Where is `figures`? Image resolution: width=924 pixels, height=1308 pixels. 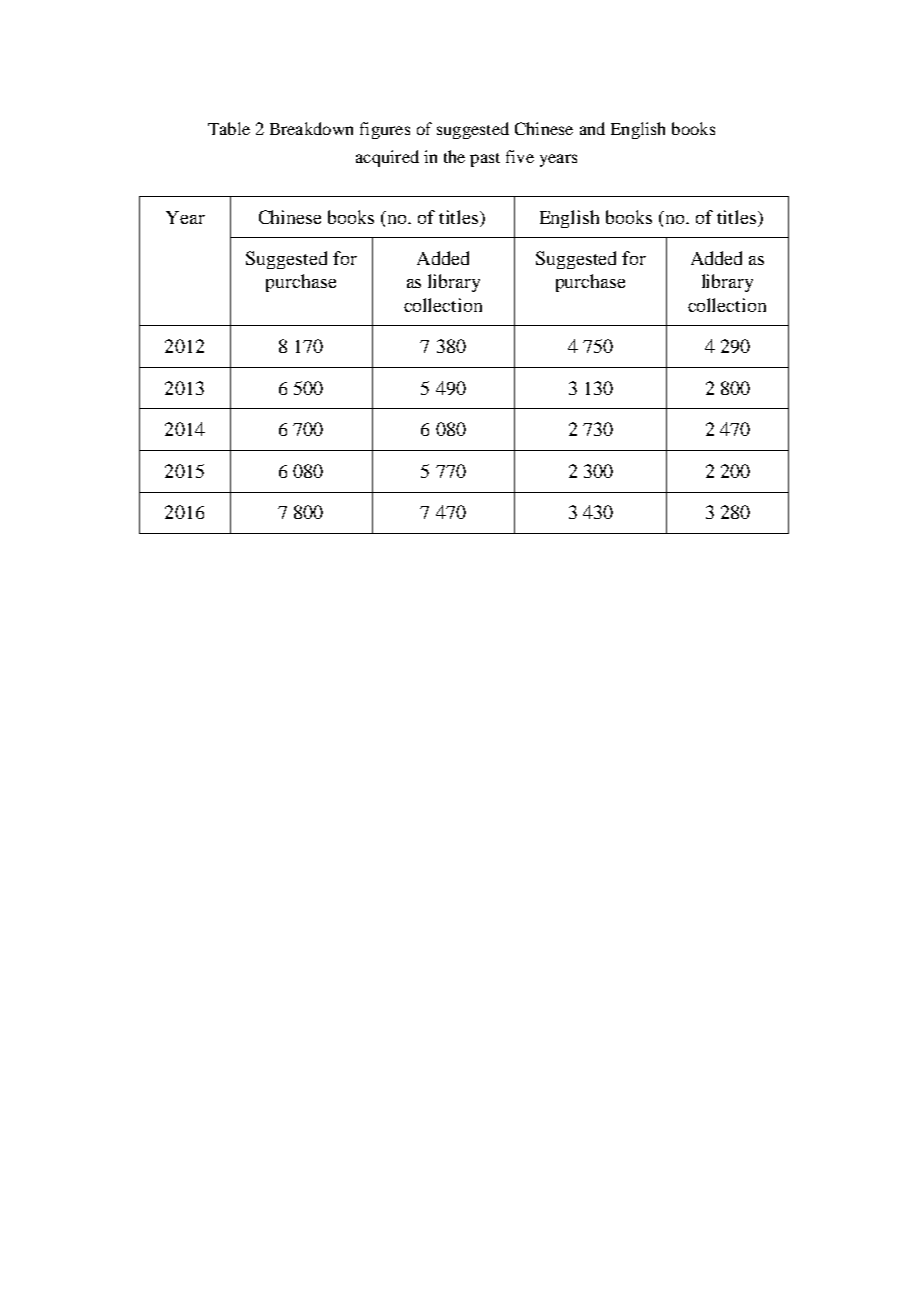
figures is located at coordinates (385, 130).
